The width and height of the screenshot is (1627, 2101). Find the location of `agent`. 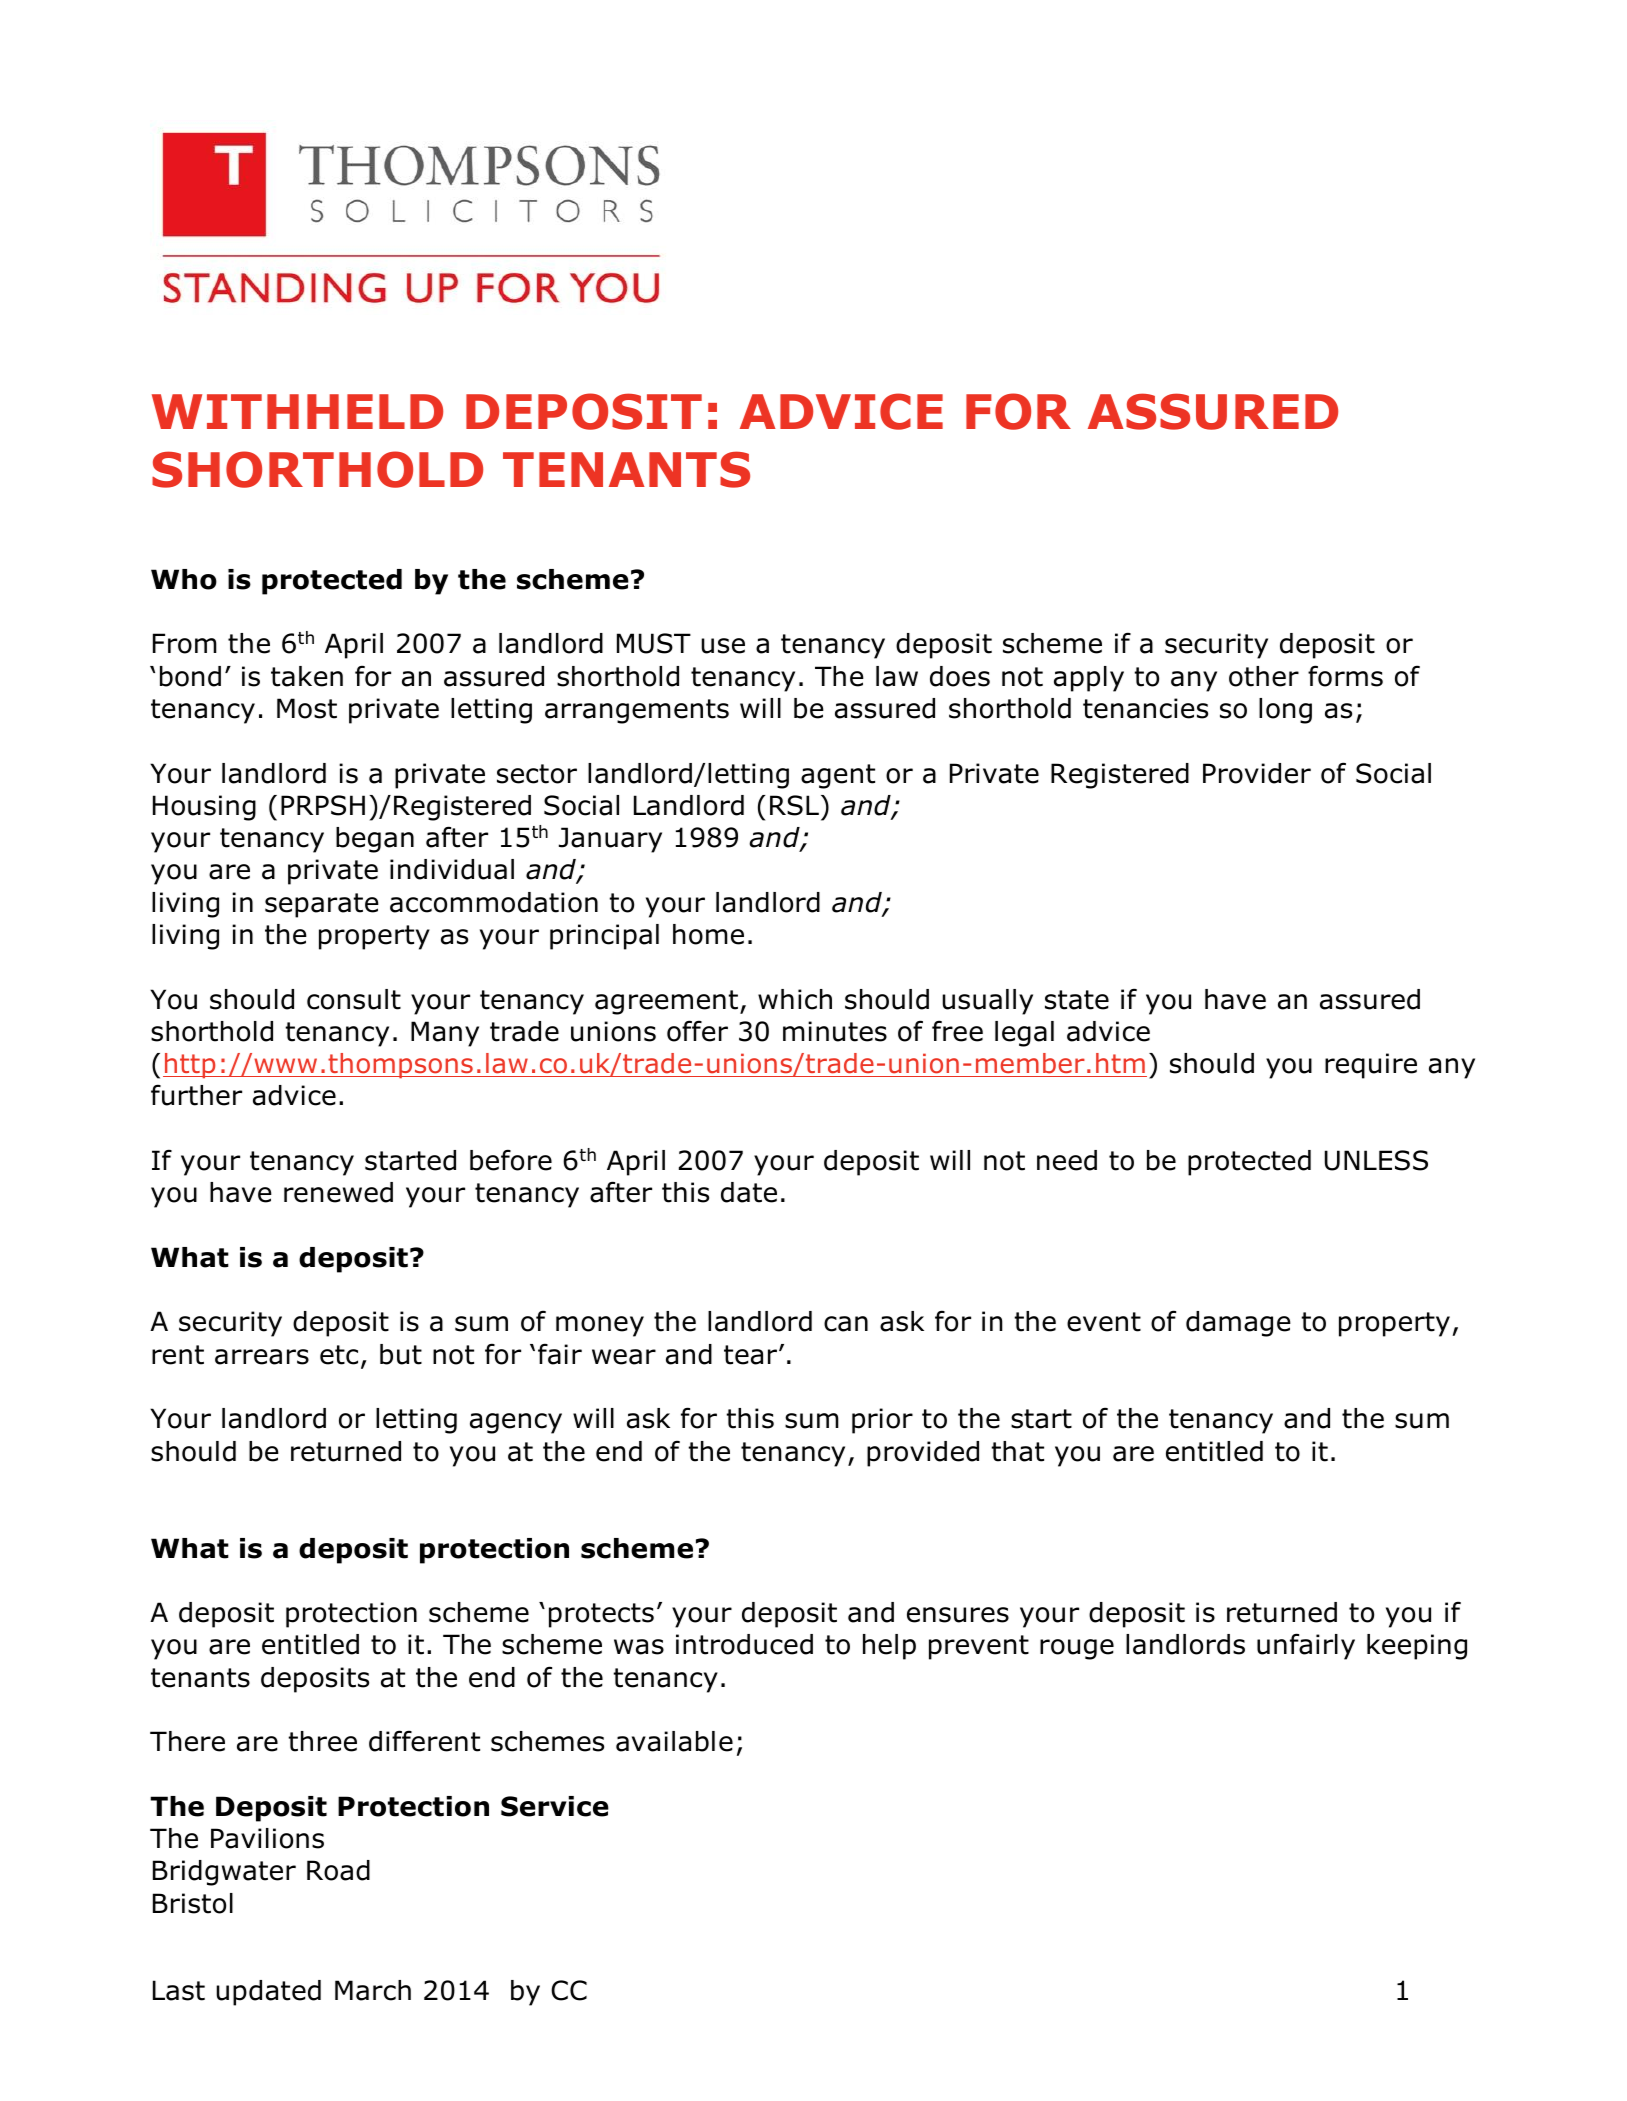

agent is located at coordinates (838, 776).
